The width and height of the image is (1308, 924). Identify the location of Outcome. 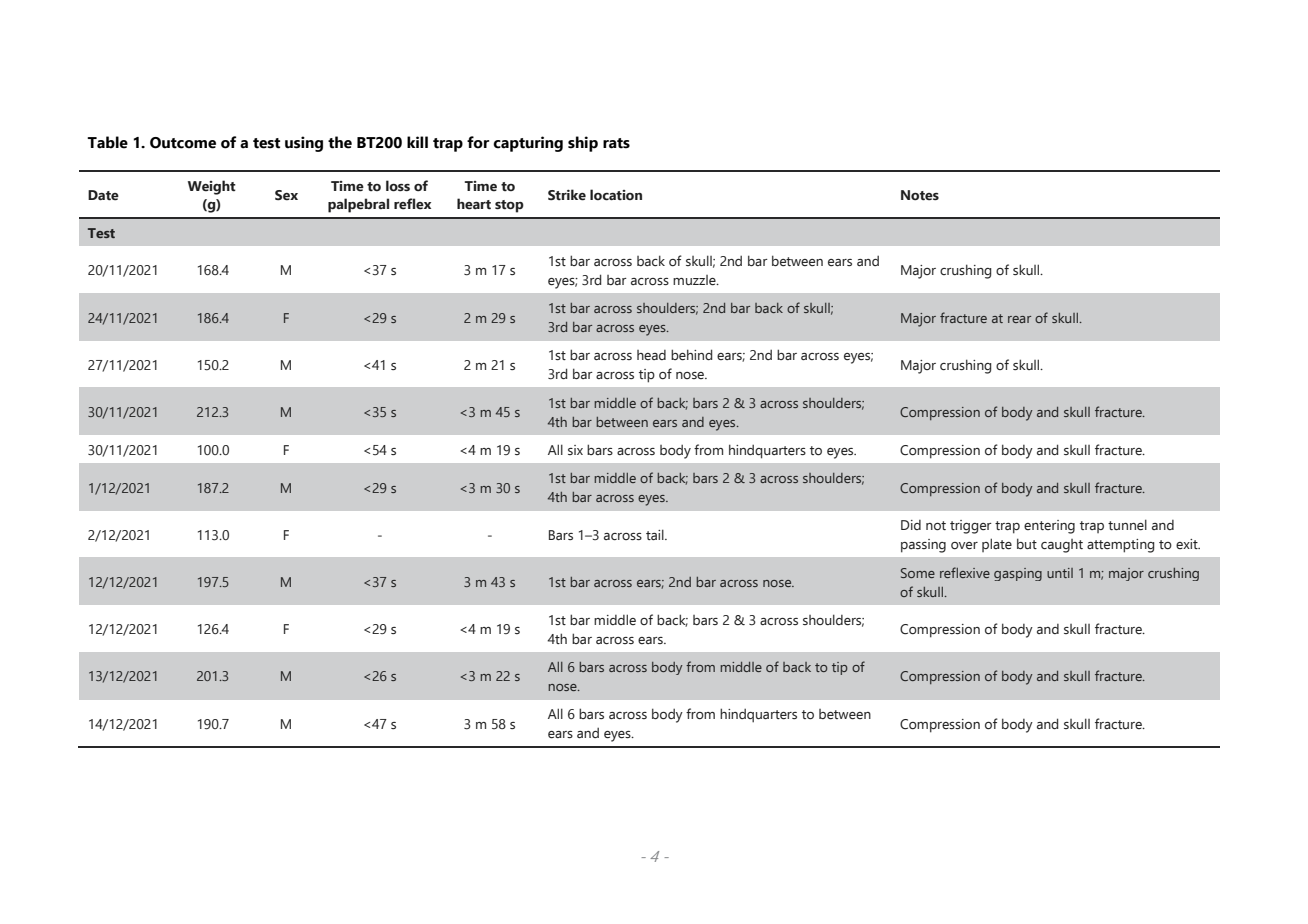
(183, 143).
